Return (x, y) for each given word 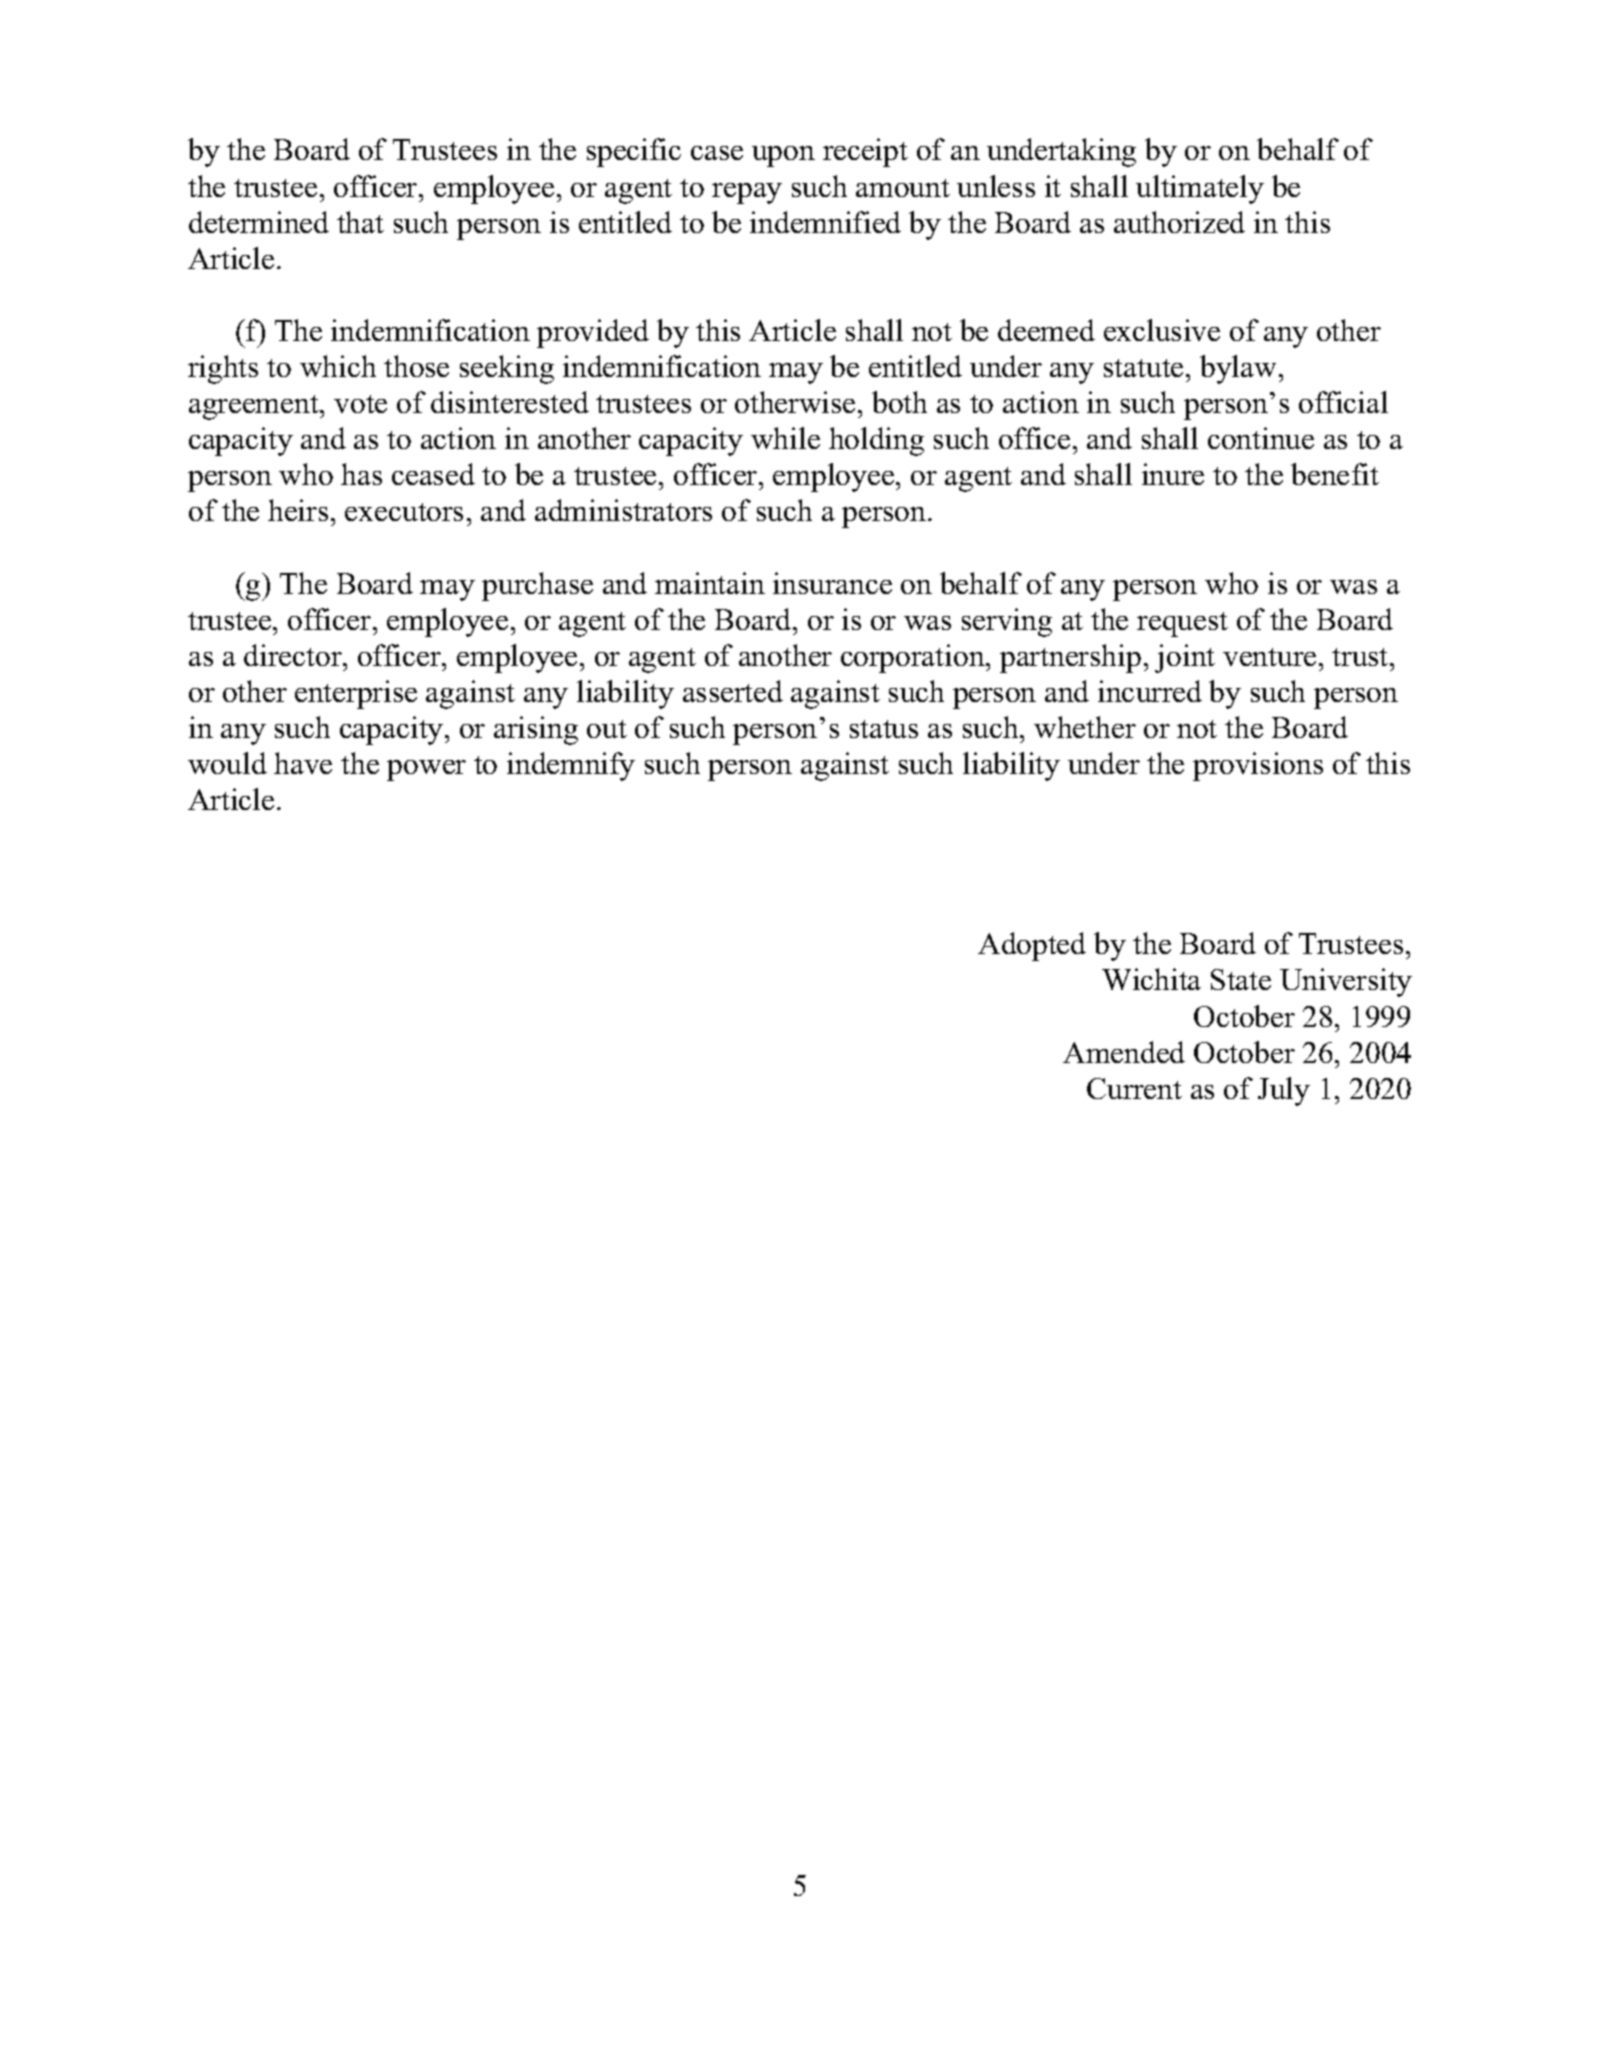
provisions (1258, 766)
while (785, 438)
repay (747, 193)
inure (1173, 474)
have (303, 763)
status (884, 729)
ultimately (1200, 189)
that (360, 222)
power (426, 770)
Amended (1124, 1052)
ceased (433, 474)
